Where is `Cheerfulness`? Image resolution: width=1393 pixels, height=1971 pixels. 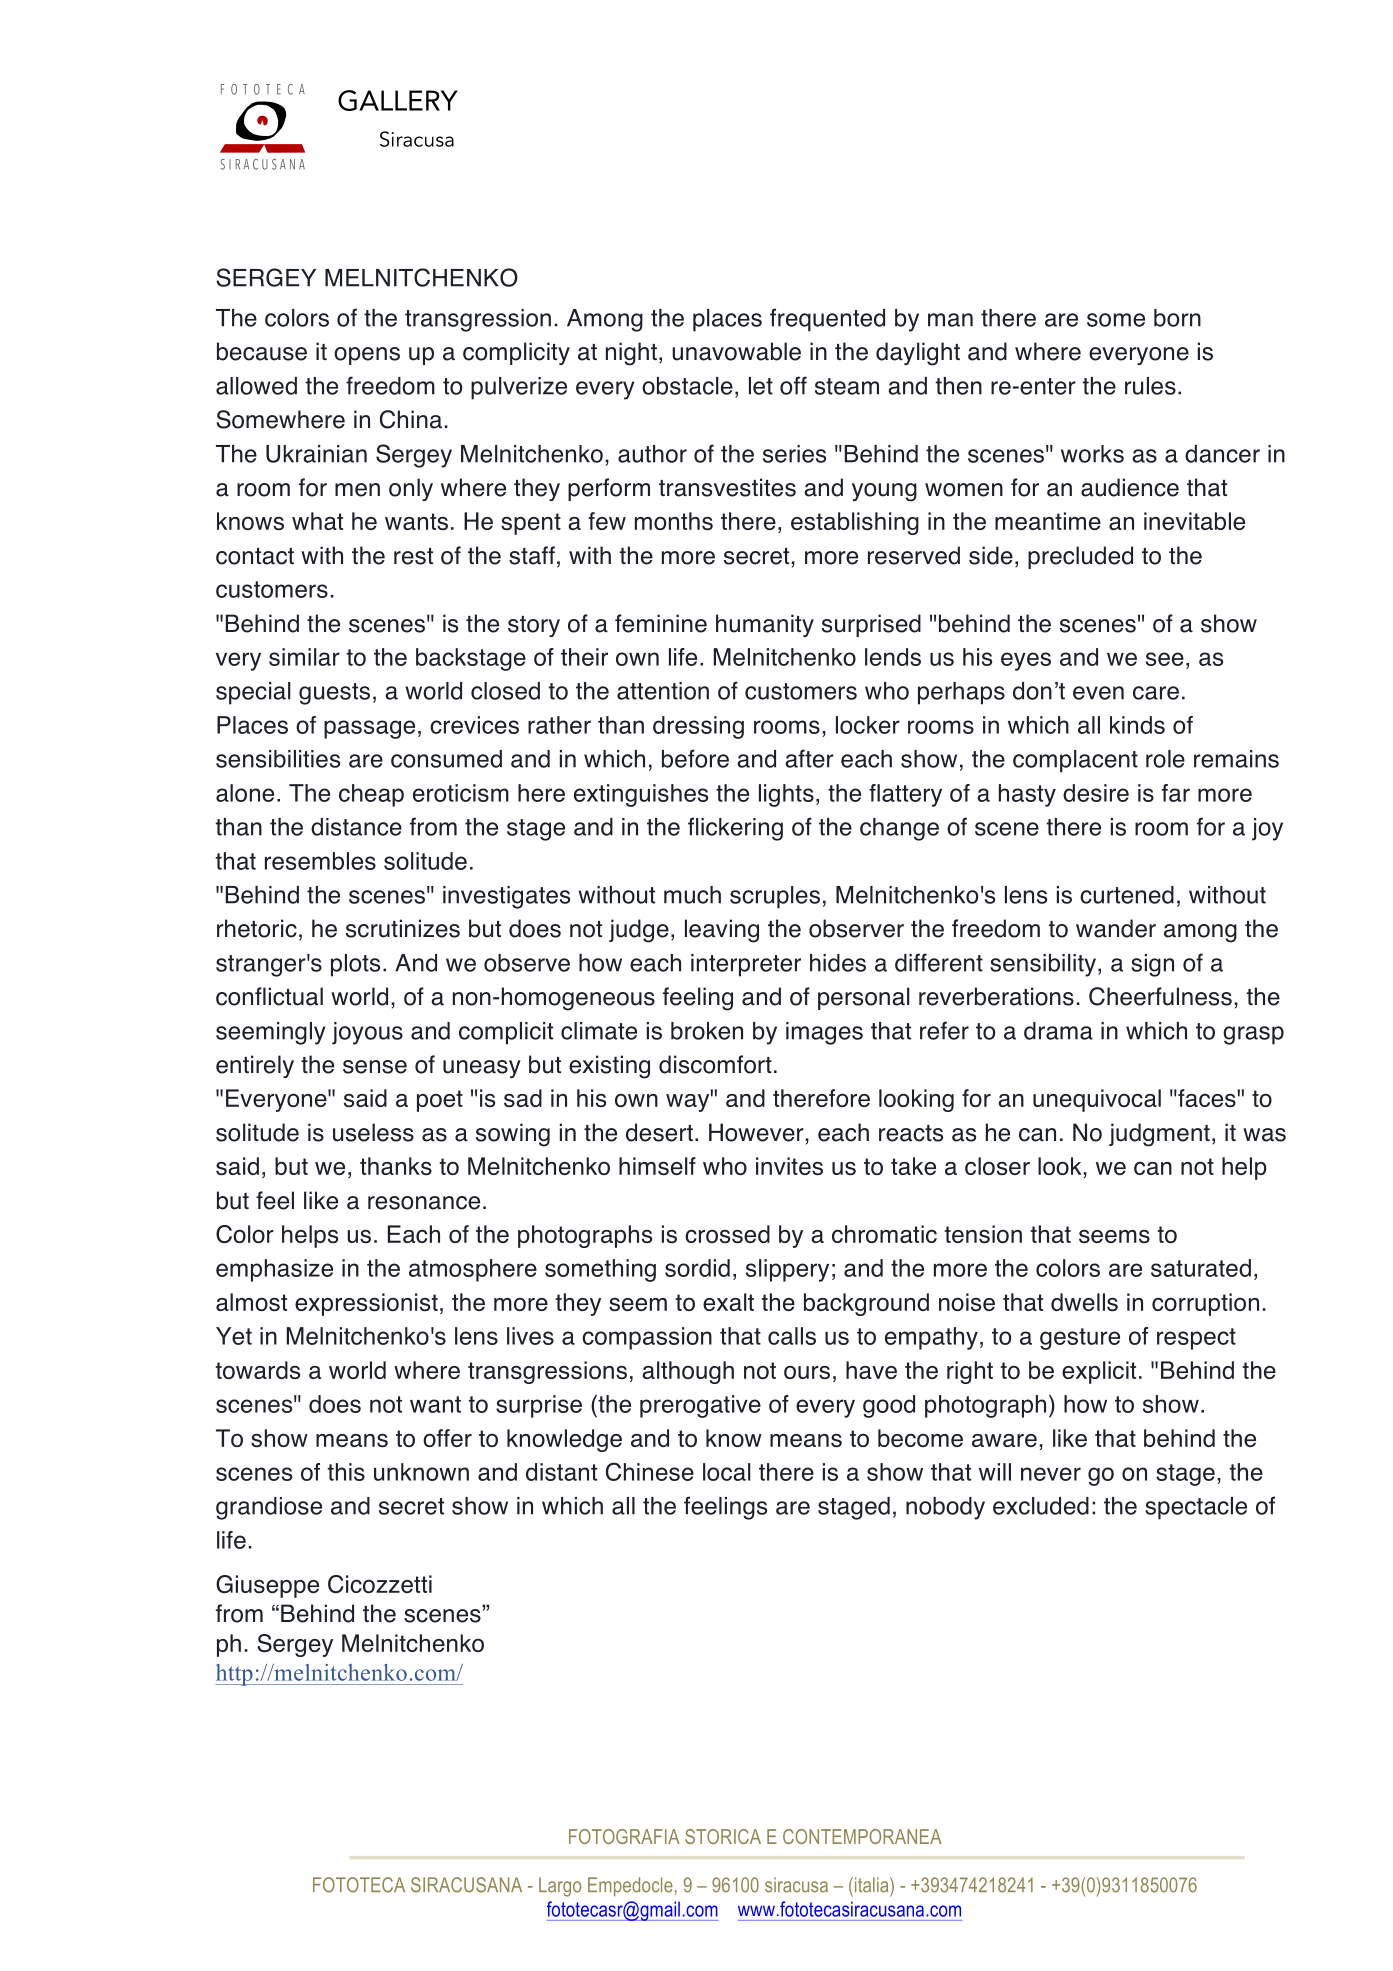
Cheerfulness is located at coordinates (1160, 996).
